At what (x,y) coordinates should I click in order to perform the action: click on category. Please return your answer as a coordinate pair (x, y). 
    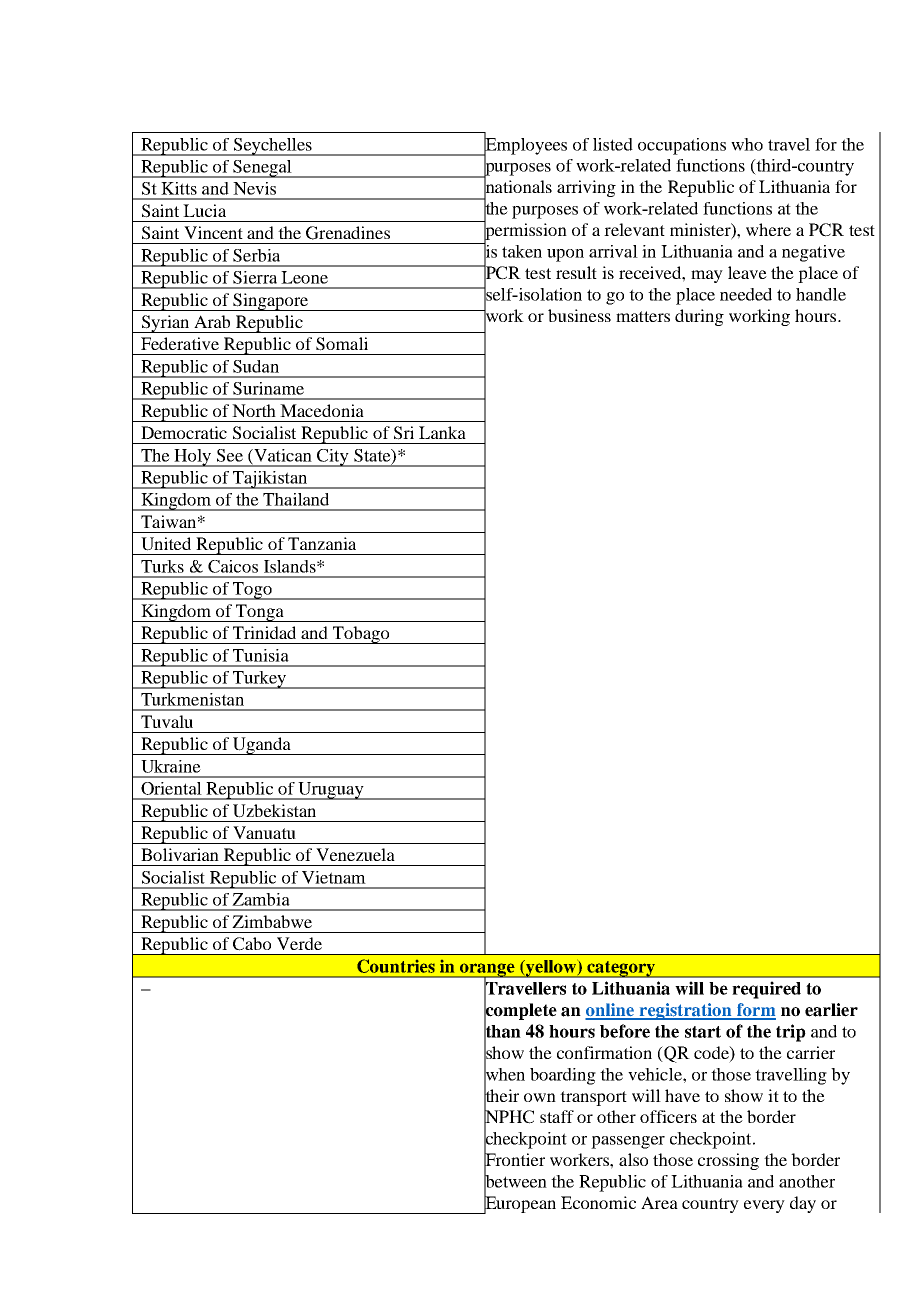
    Looking at the image, I should click on (621, 969).
